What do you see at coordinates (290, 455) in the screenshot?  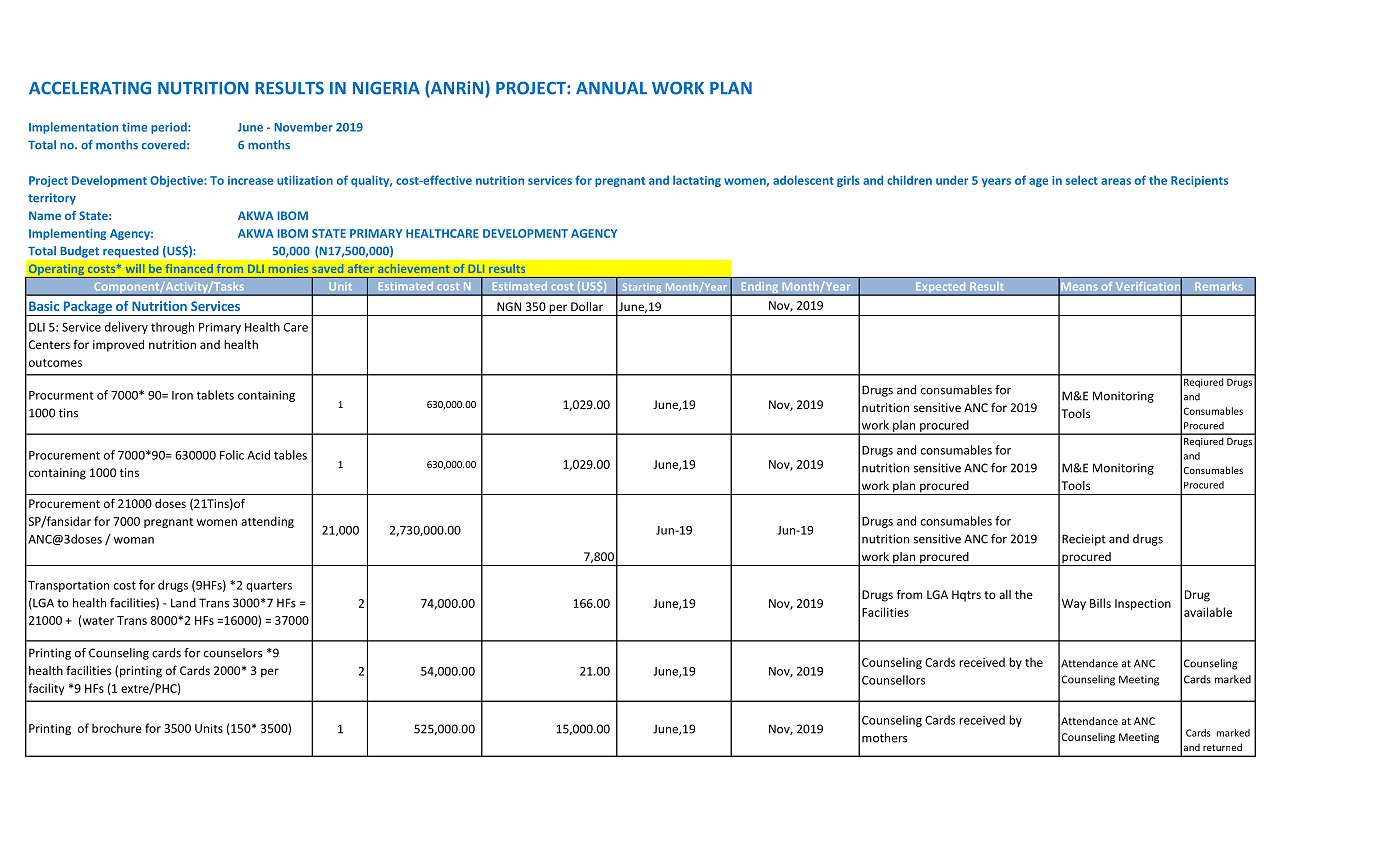 I see `tables` at bounding box center [290, 455].
